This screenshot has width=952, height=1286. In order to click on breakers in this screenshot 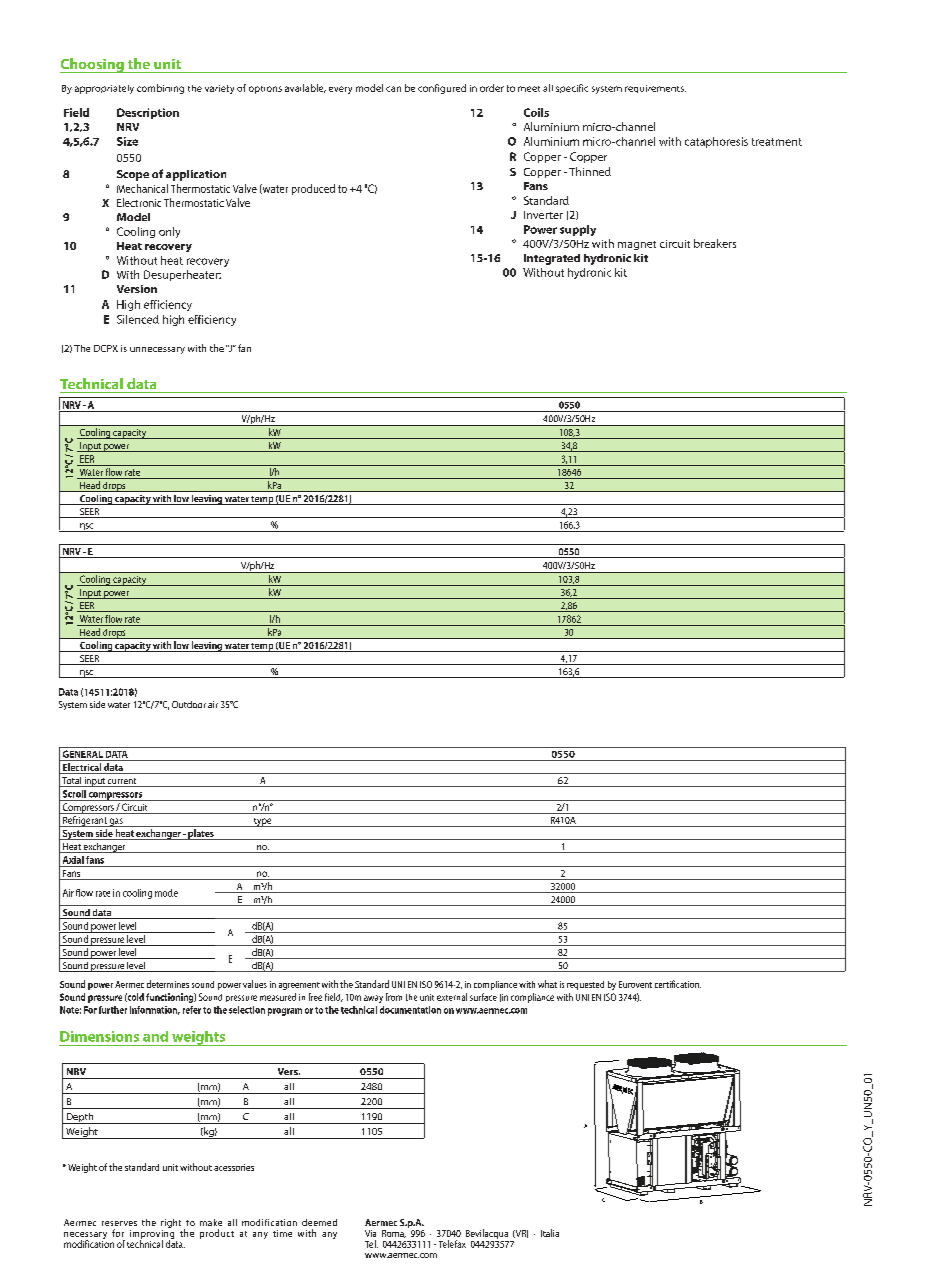, I will do `click(715, 243)`.
